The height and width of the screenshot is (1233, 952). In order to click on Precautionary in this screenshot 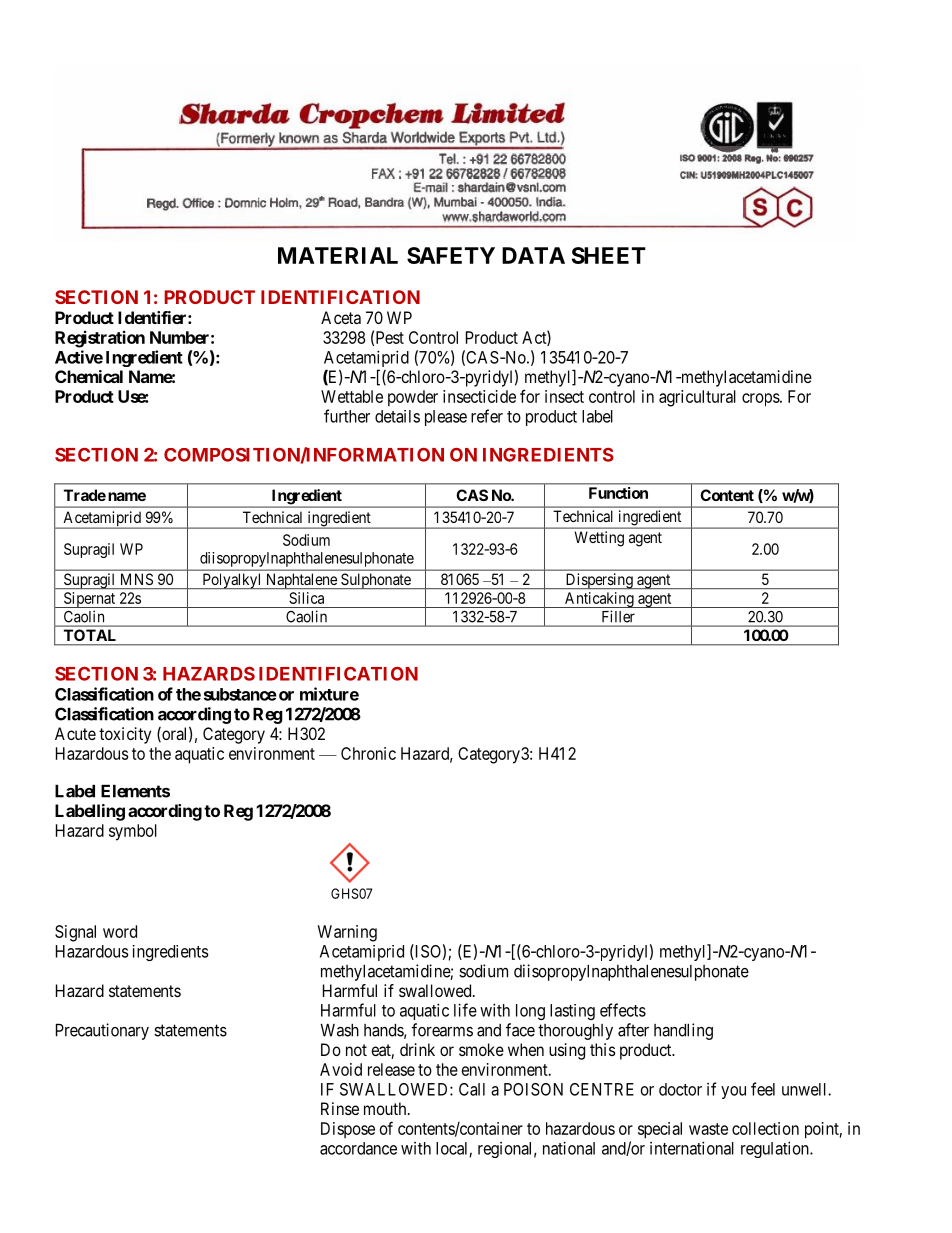, I will do `click(102, 1031)`.
